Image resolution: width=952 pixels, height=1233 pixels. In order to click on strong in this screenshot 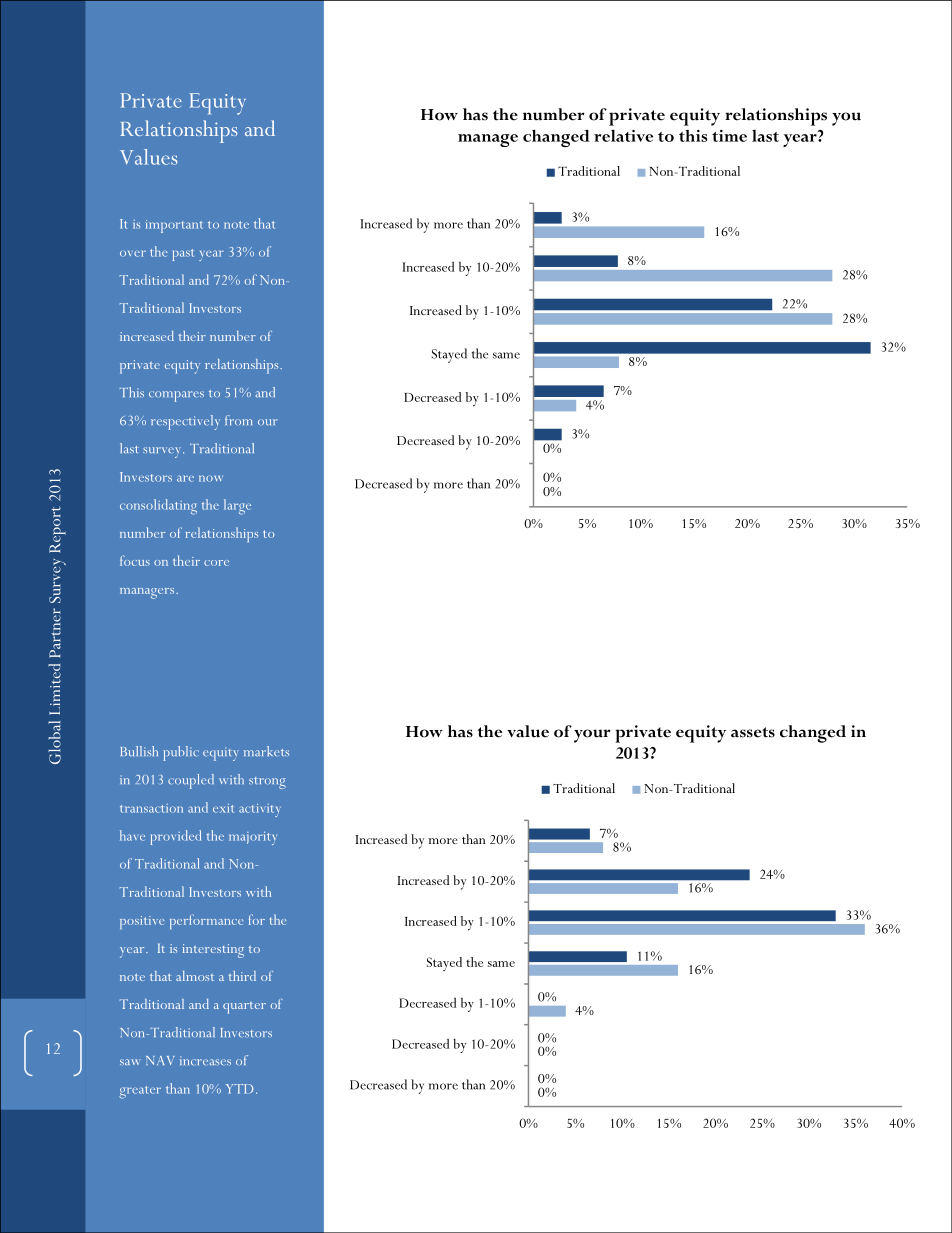, I will do `click(267, 783)`.
